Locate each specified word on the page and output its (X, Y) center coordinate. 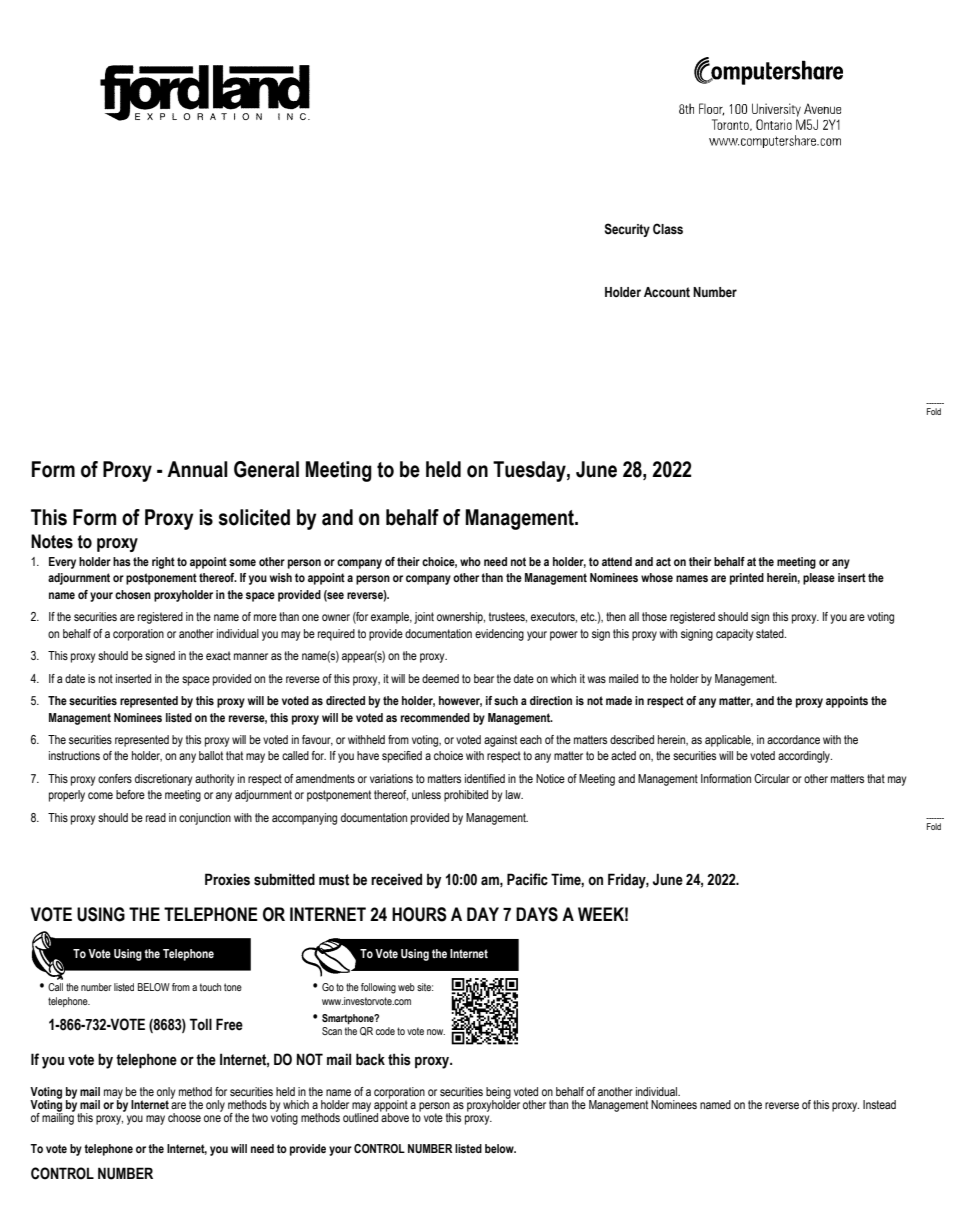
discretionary (164, 780)
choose (184, 1117)
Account (667, 292)
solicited (254, 517)
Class (668, 229)
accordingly (805, 757)
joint (424, 618)
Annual (197, 469)
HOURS (419, 914)
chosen (133, 594)
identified (485, 778)
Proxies (227, 879)
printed (747, 579)
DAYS (537, 914)
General (266, 469)
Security (627, 230)
